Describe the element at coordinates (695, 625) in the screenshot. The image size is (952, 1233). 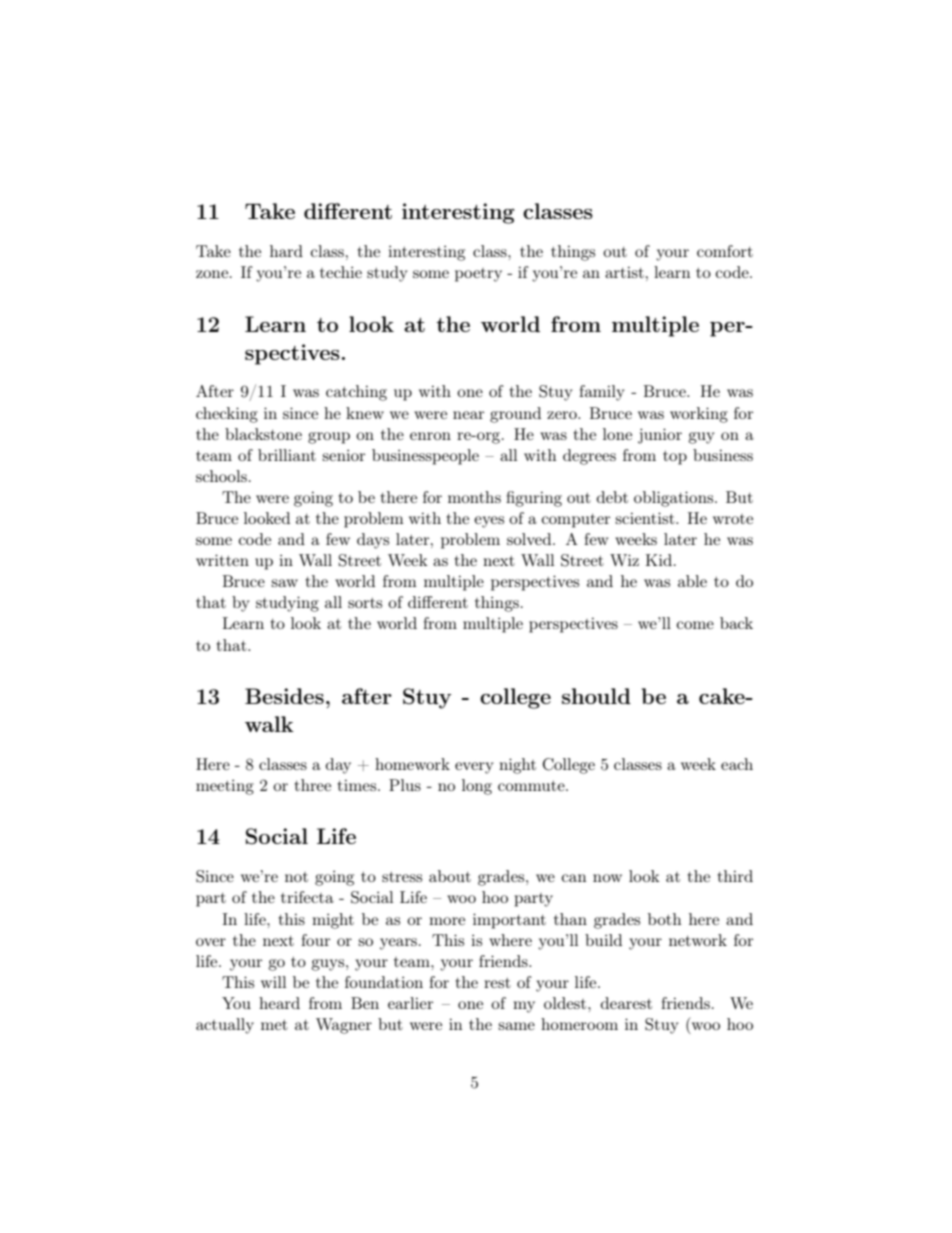
I see `come` at that location.
